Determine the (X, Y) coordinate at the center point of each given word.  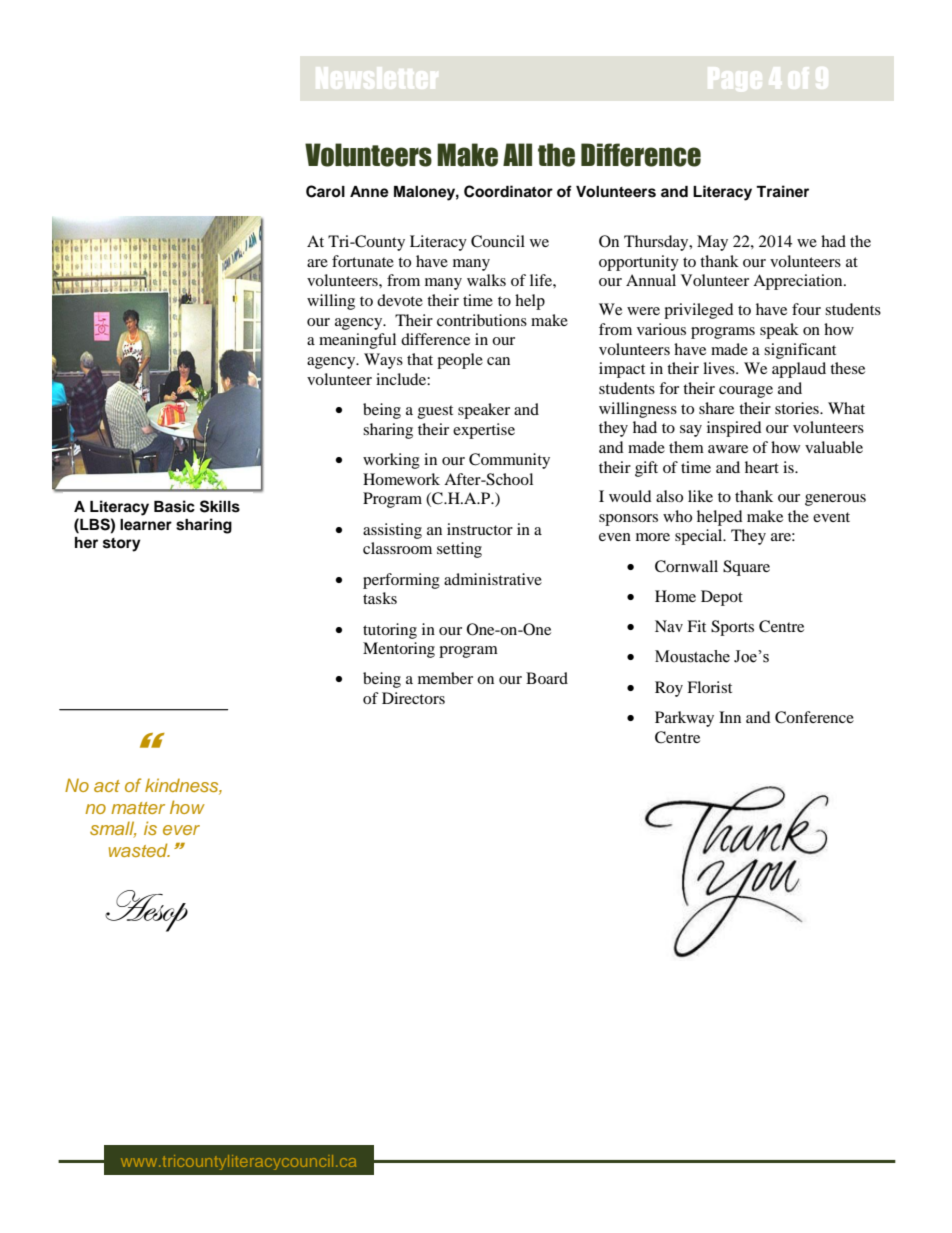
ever (181, 830)
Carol (325, 191)
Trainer (782, 191)
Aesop (146, 911)
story (122, 545)
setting (459, 550)
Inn (730, 717)
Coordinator (508, 191)
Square (746, 568)
